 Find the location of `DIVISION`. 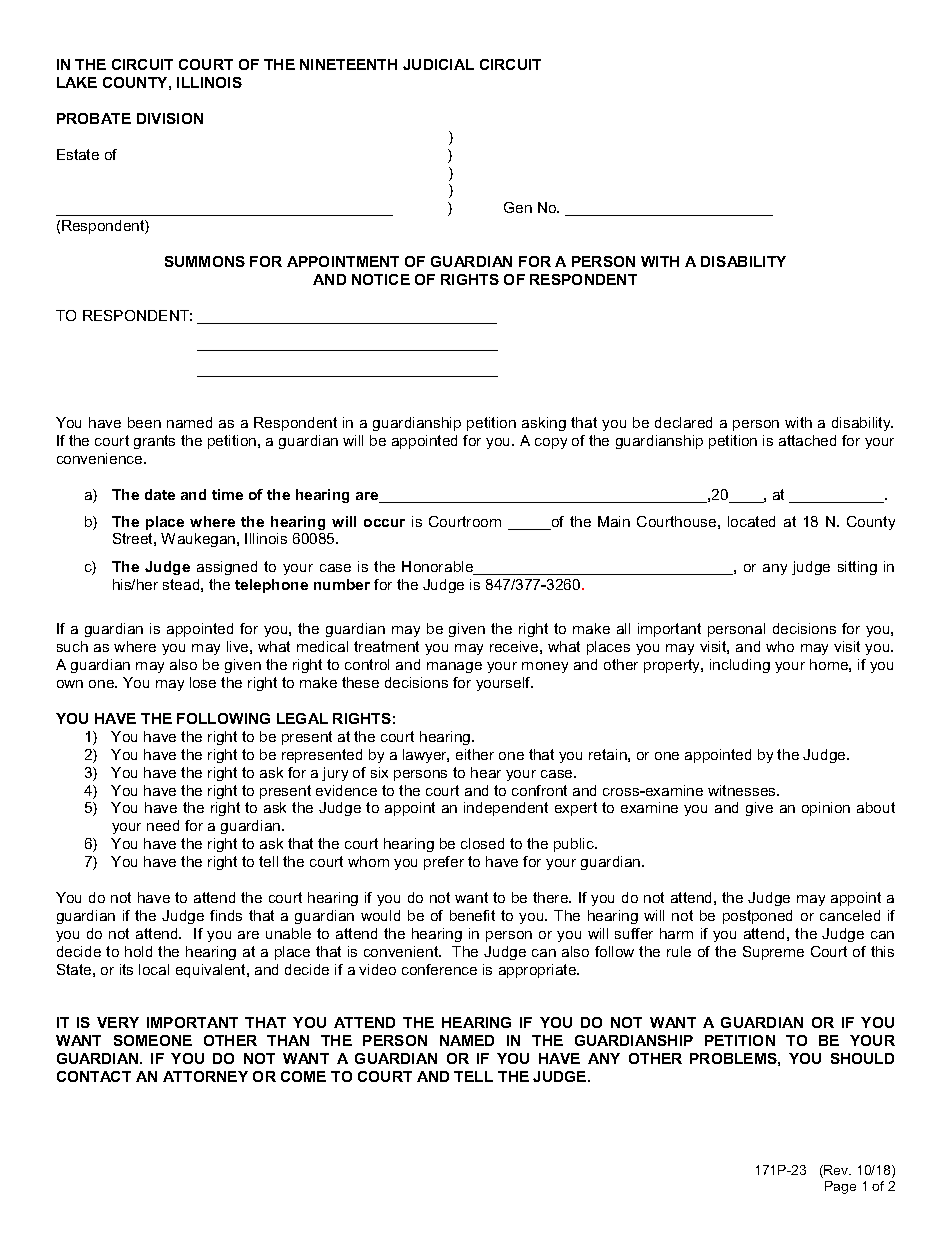

DIVISION is located at coordinates (170, 118).
